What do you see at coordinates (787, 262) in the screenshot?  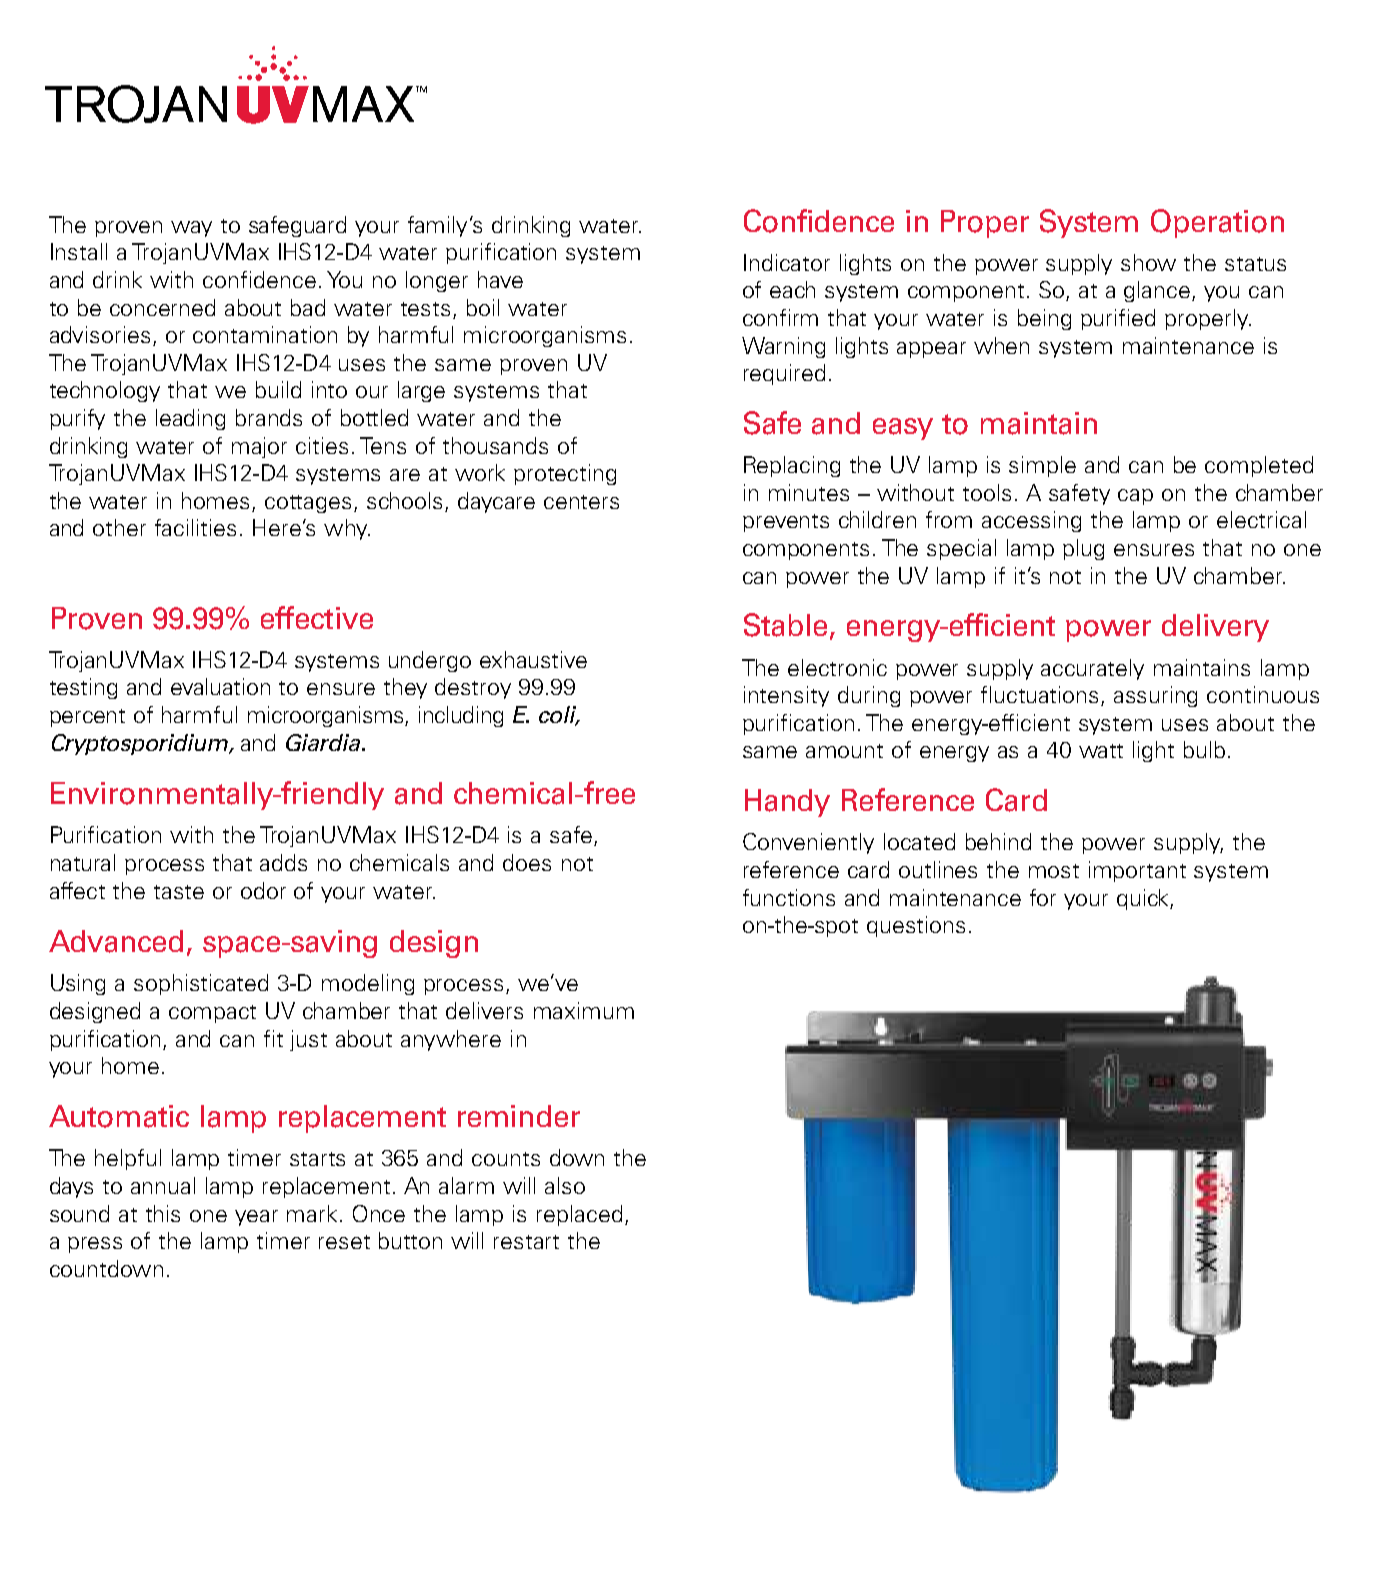 I see `Indicator` at bounding box center [787, 262].
